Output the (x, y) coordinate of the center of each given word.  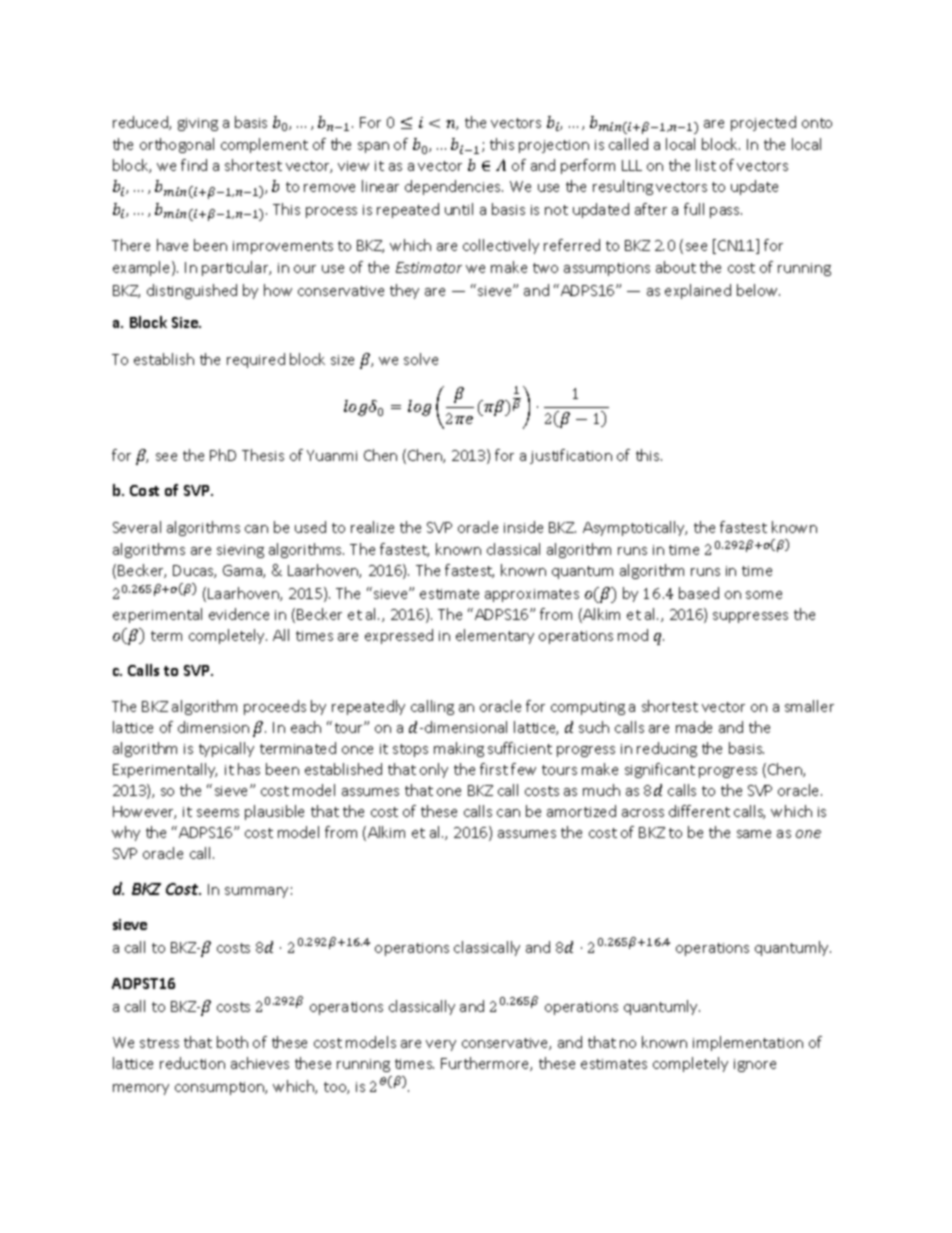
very (441, 1045)
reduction (192, 1063)
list (706, 165)
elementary (495, 636)
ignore (755, 1065)
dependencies (454, 187)
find (194, 165)
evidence (239, 614)
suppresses (750, 617)
